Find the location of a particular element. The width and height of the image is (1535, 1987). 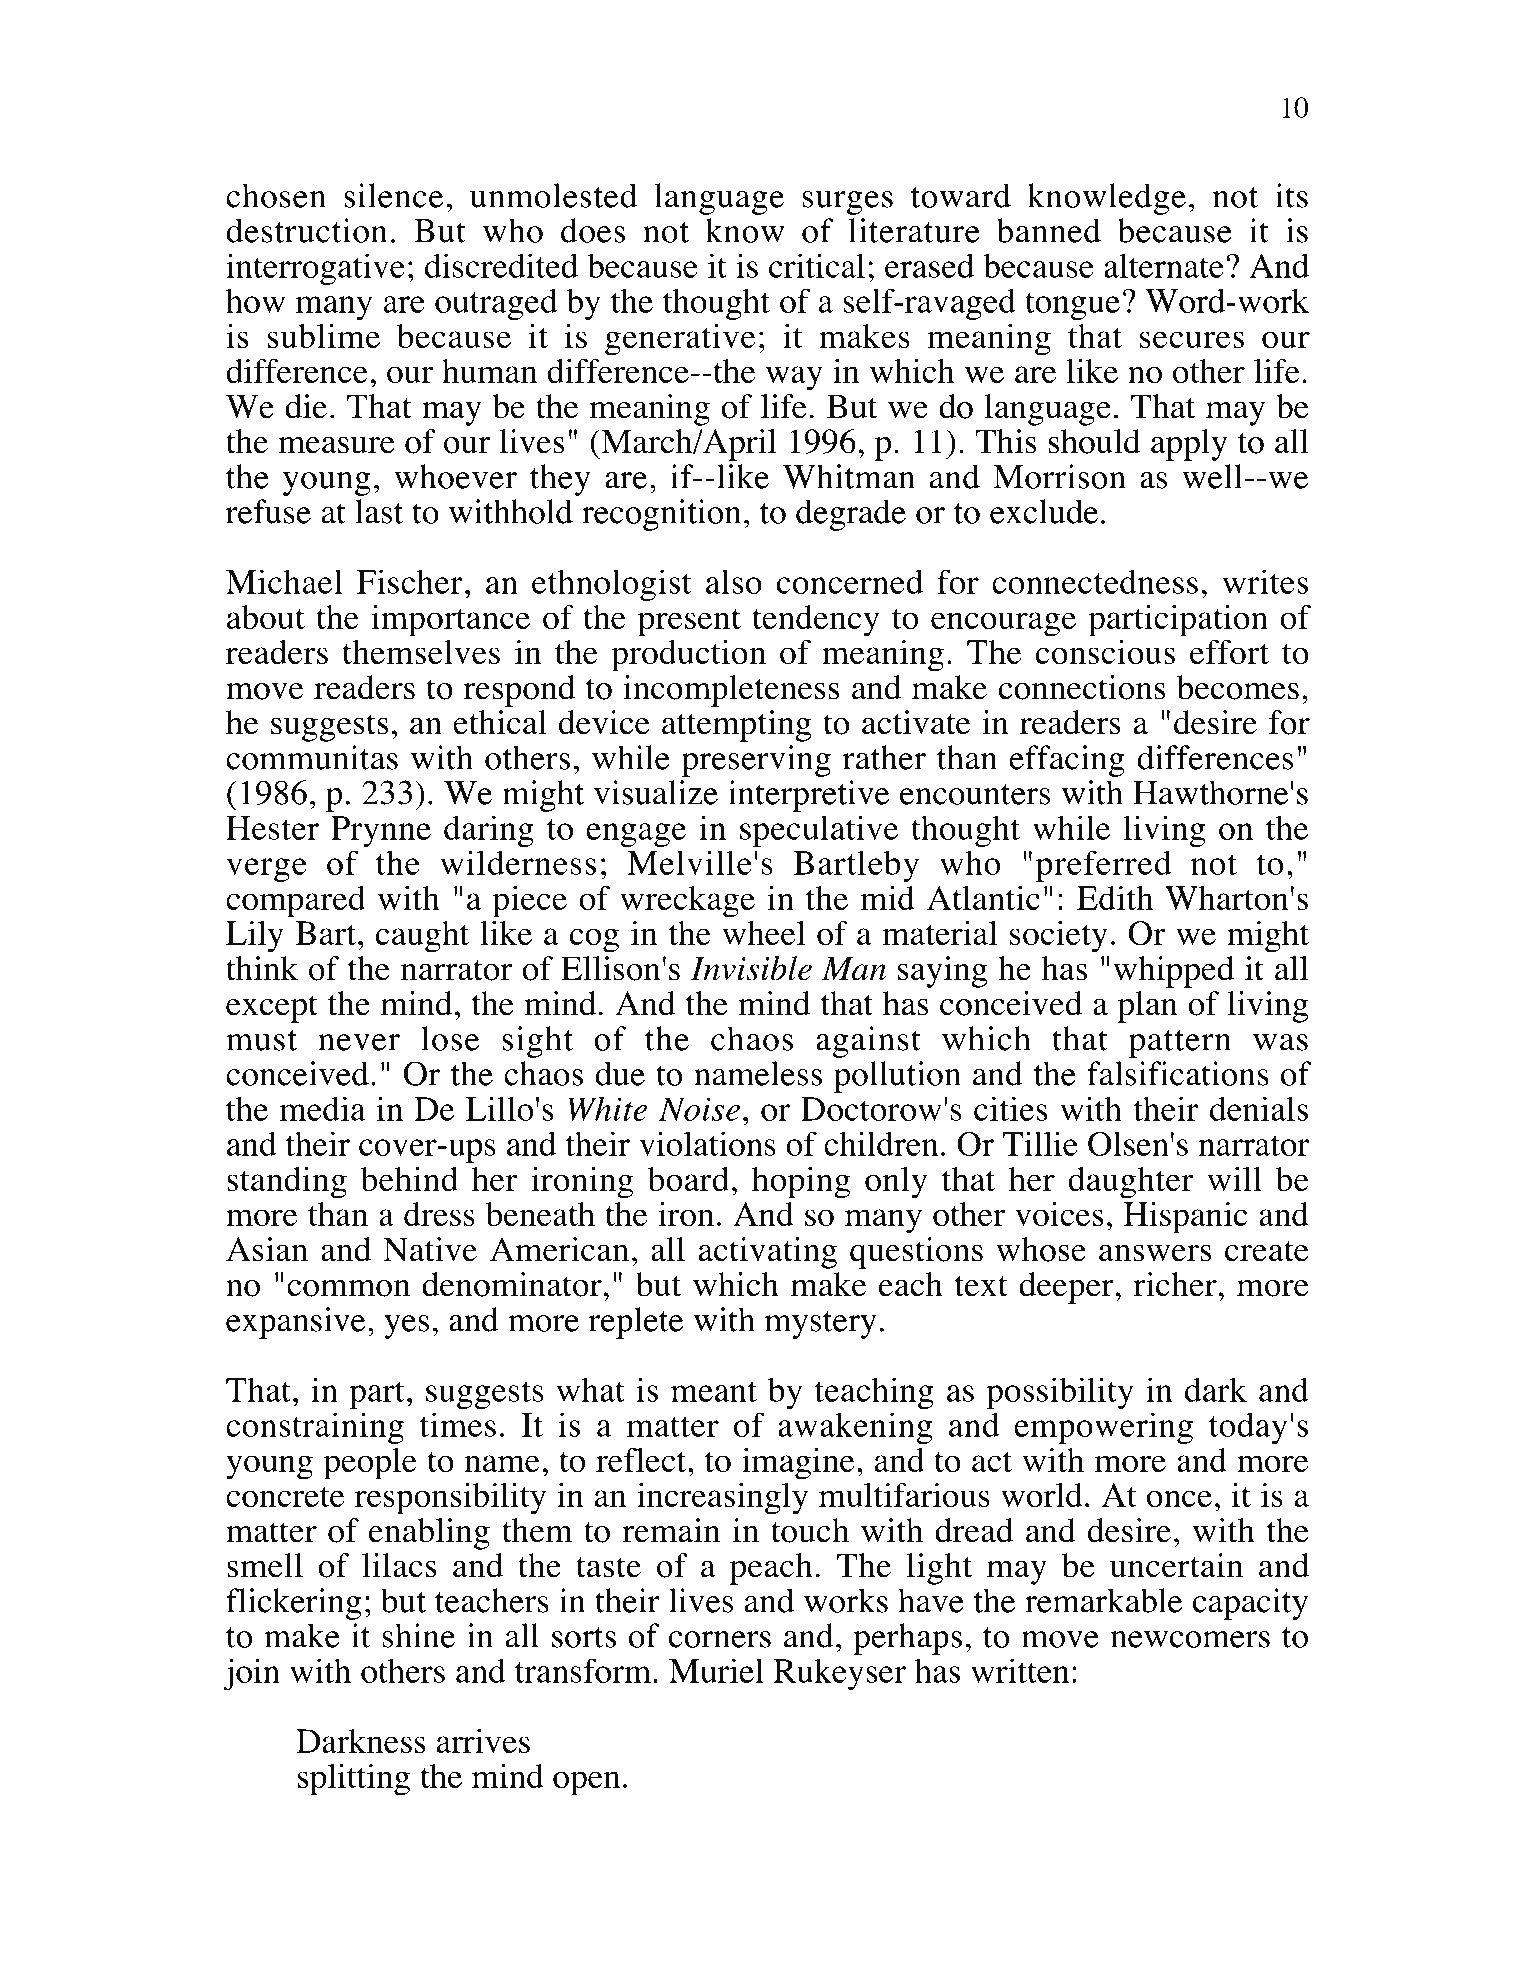

answers is located at coordinates (1155, 1253).
